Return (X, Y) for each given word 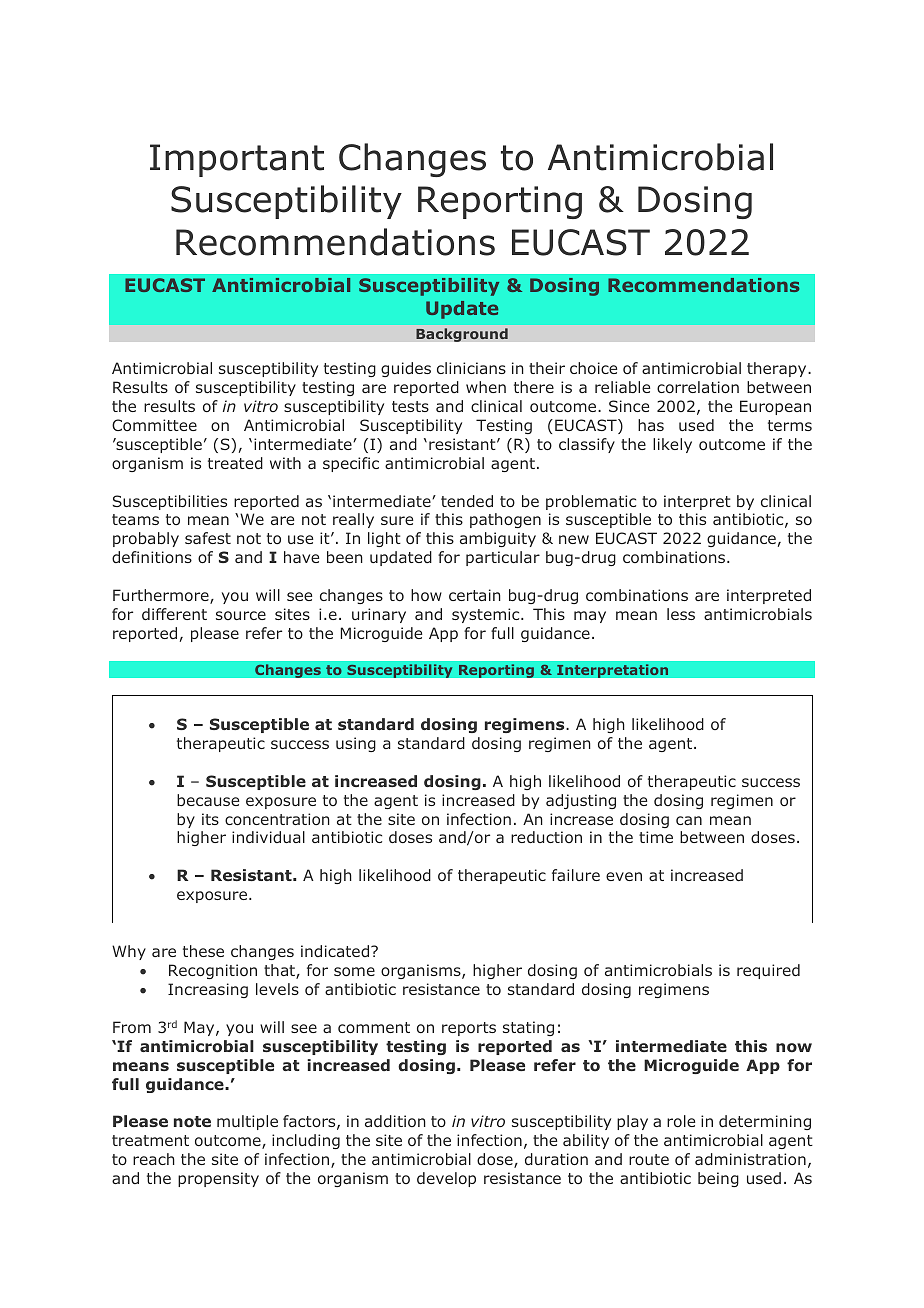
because (208, 800)
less (681, 614)
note (192, 1122)
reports (469, 1029)
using (356, 744)
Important (237, 160)
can (689, 820)
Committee (154, 425)
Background (462, 335)
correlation (698, 387)
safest (208, 538)
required (768, 971)
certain (475, 595)
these (203, 951)
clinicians (471, 368)
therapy (778, 369)
